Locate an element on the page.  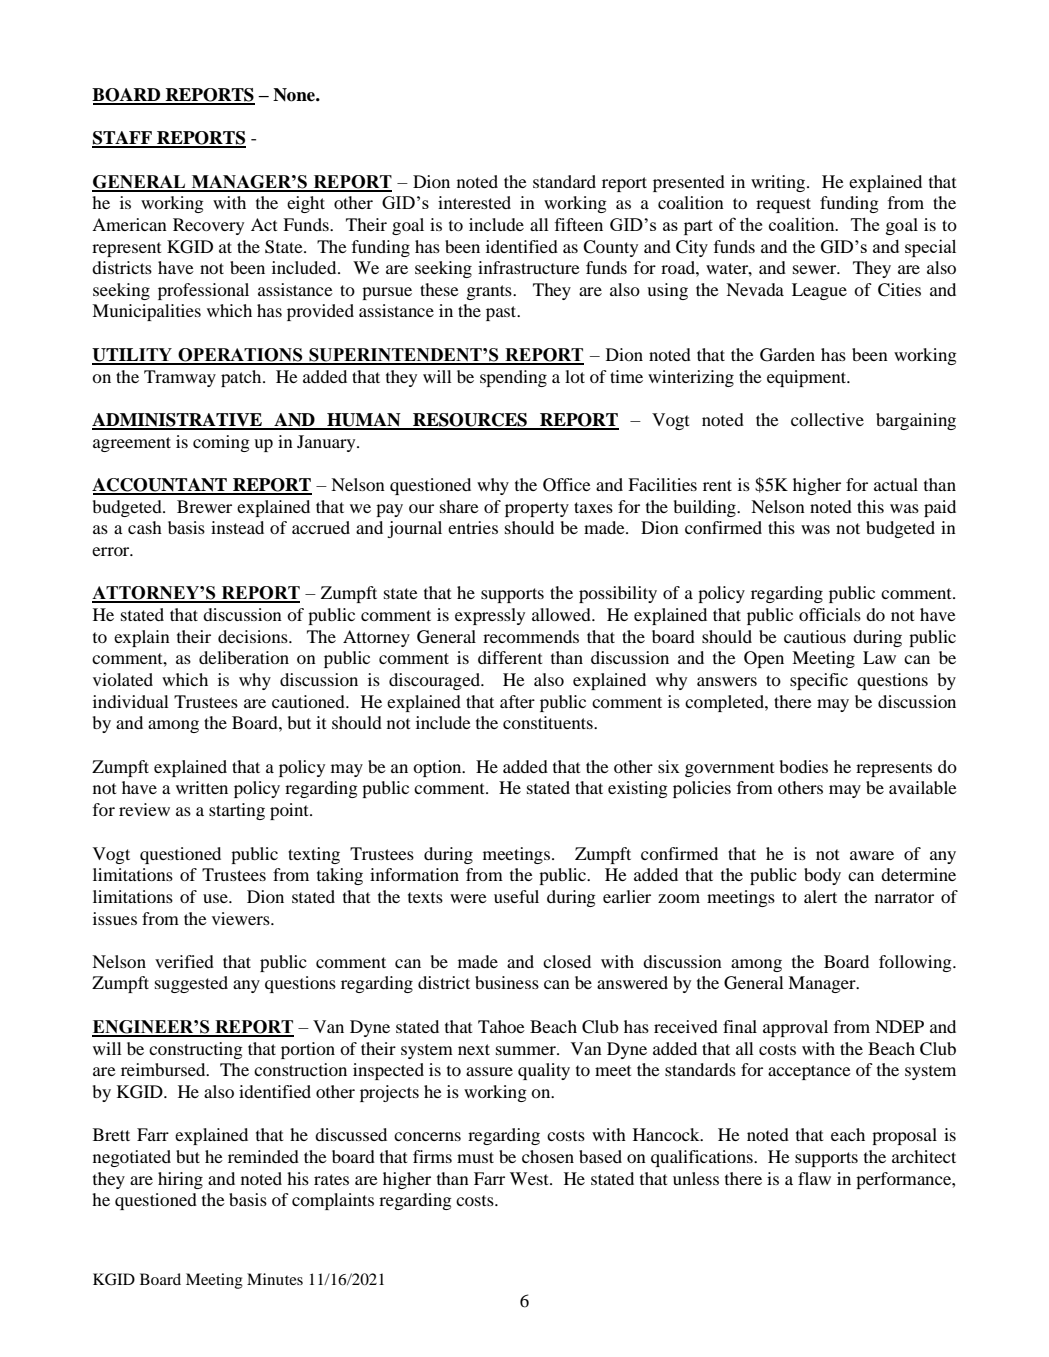
specific is located at coordinates (819, 681).
